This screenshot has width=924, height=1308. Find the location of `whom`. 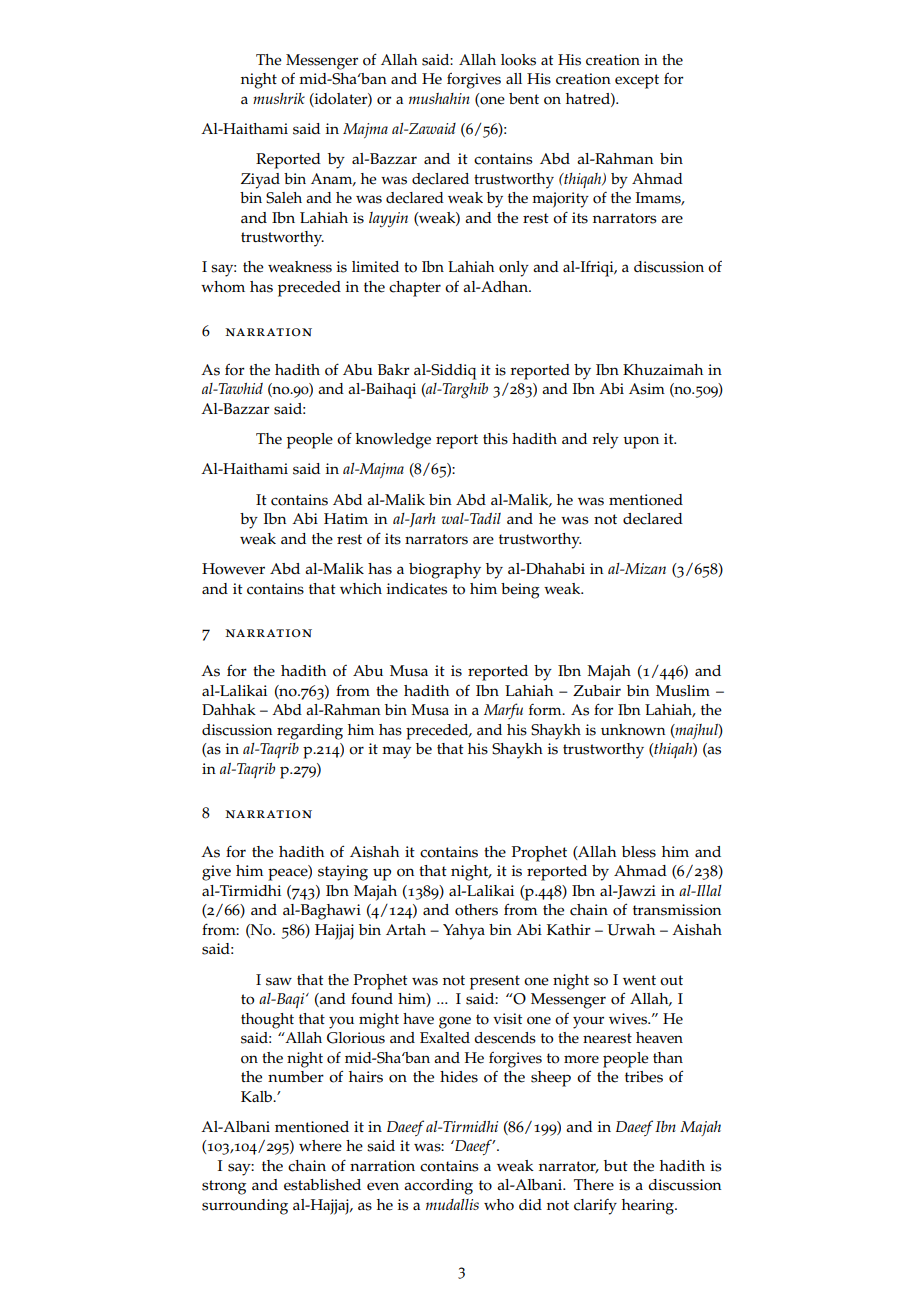

whom is located at coordinates (223, 287).
